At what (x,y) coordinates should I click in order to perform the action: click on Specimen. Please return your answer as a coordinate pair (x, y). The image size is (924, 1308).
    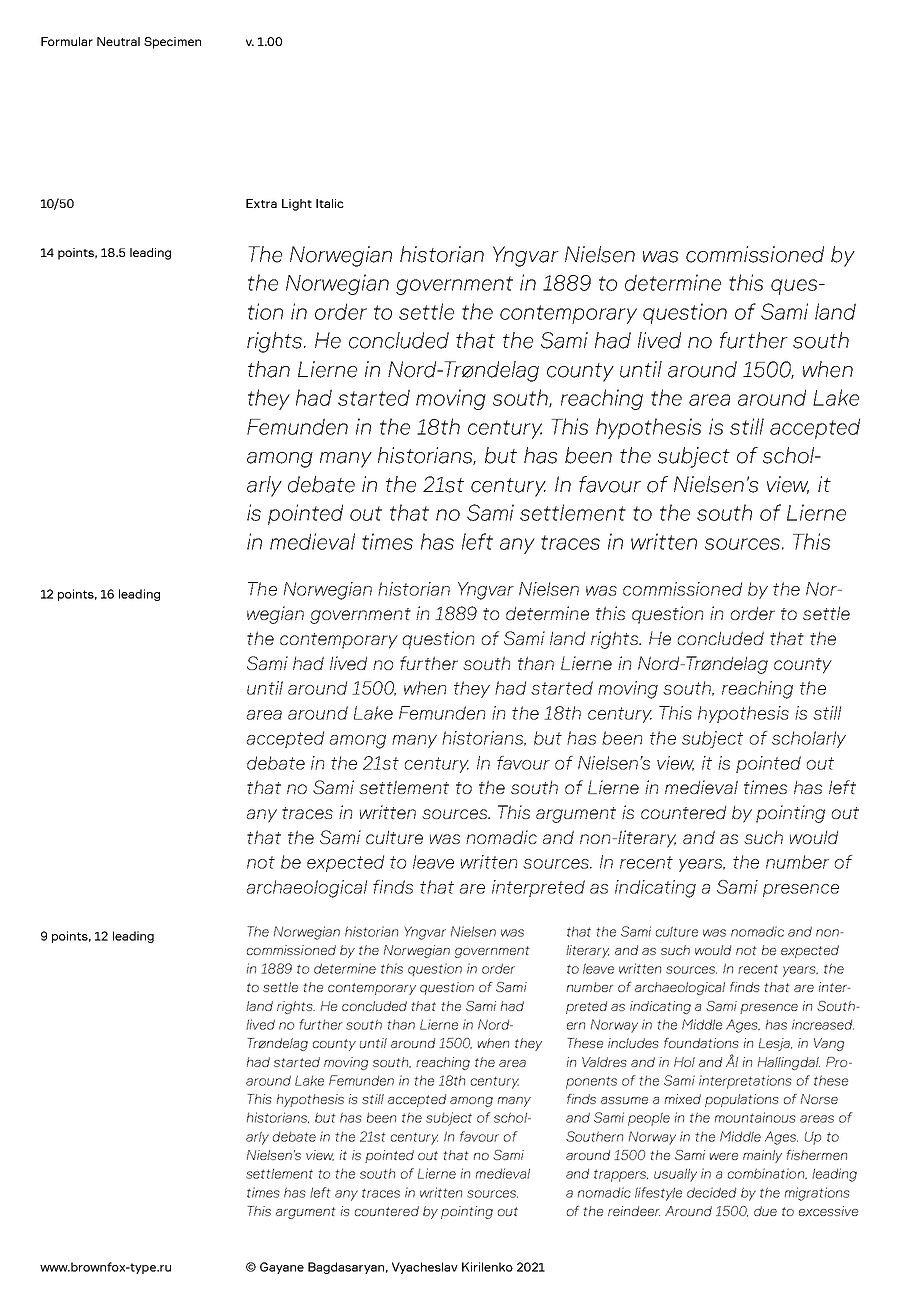
    Looking at the image, I should click on (172, 43).
